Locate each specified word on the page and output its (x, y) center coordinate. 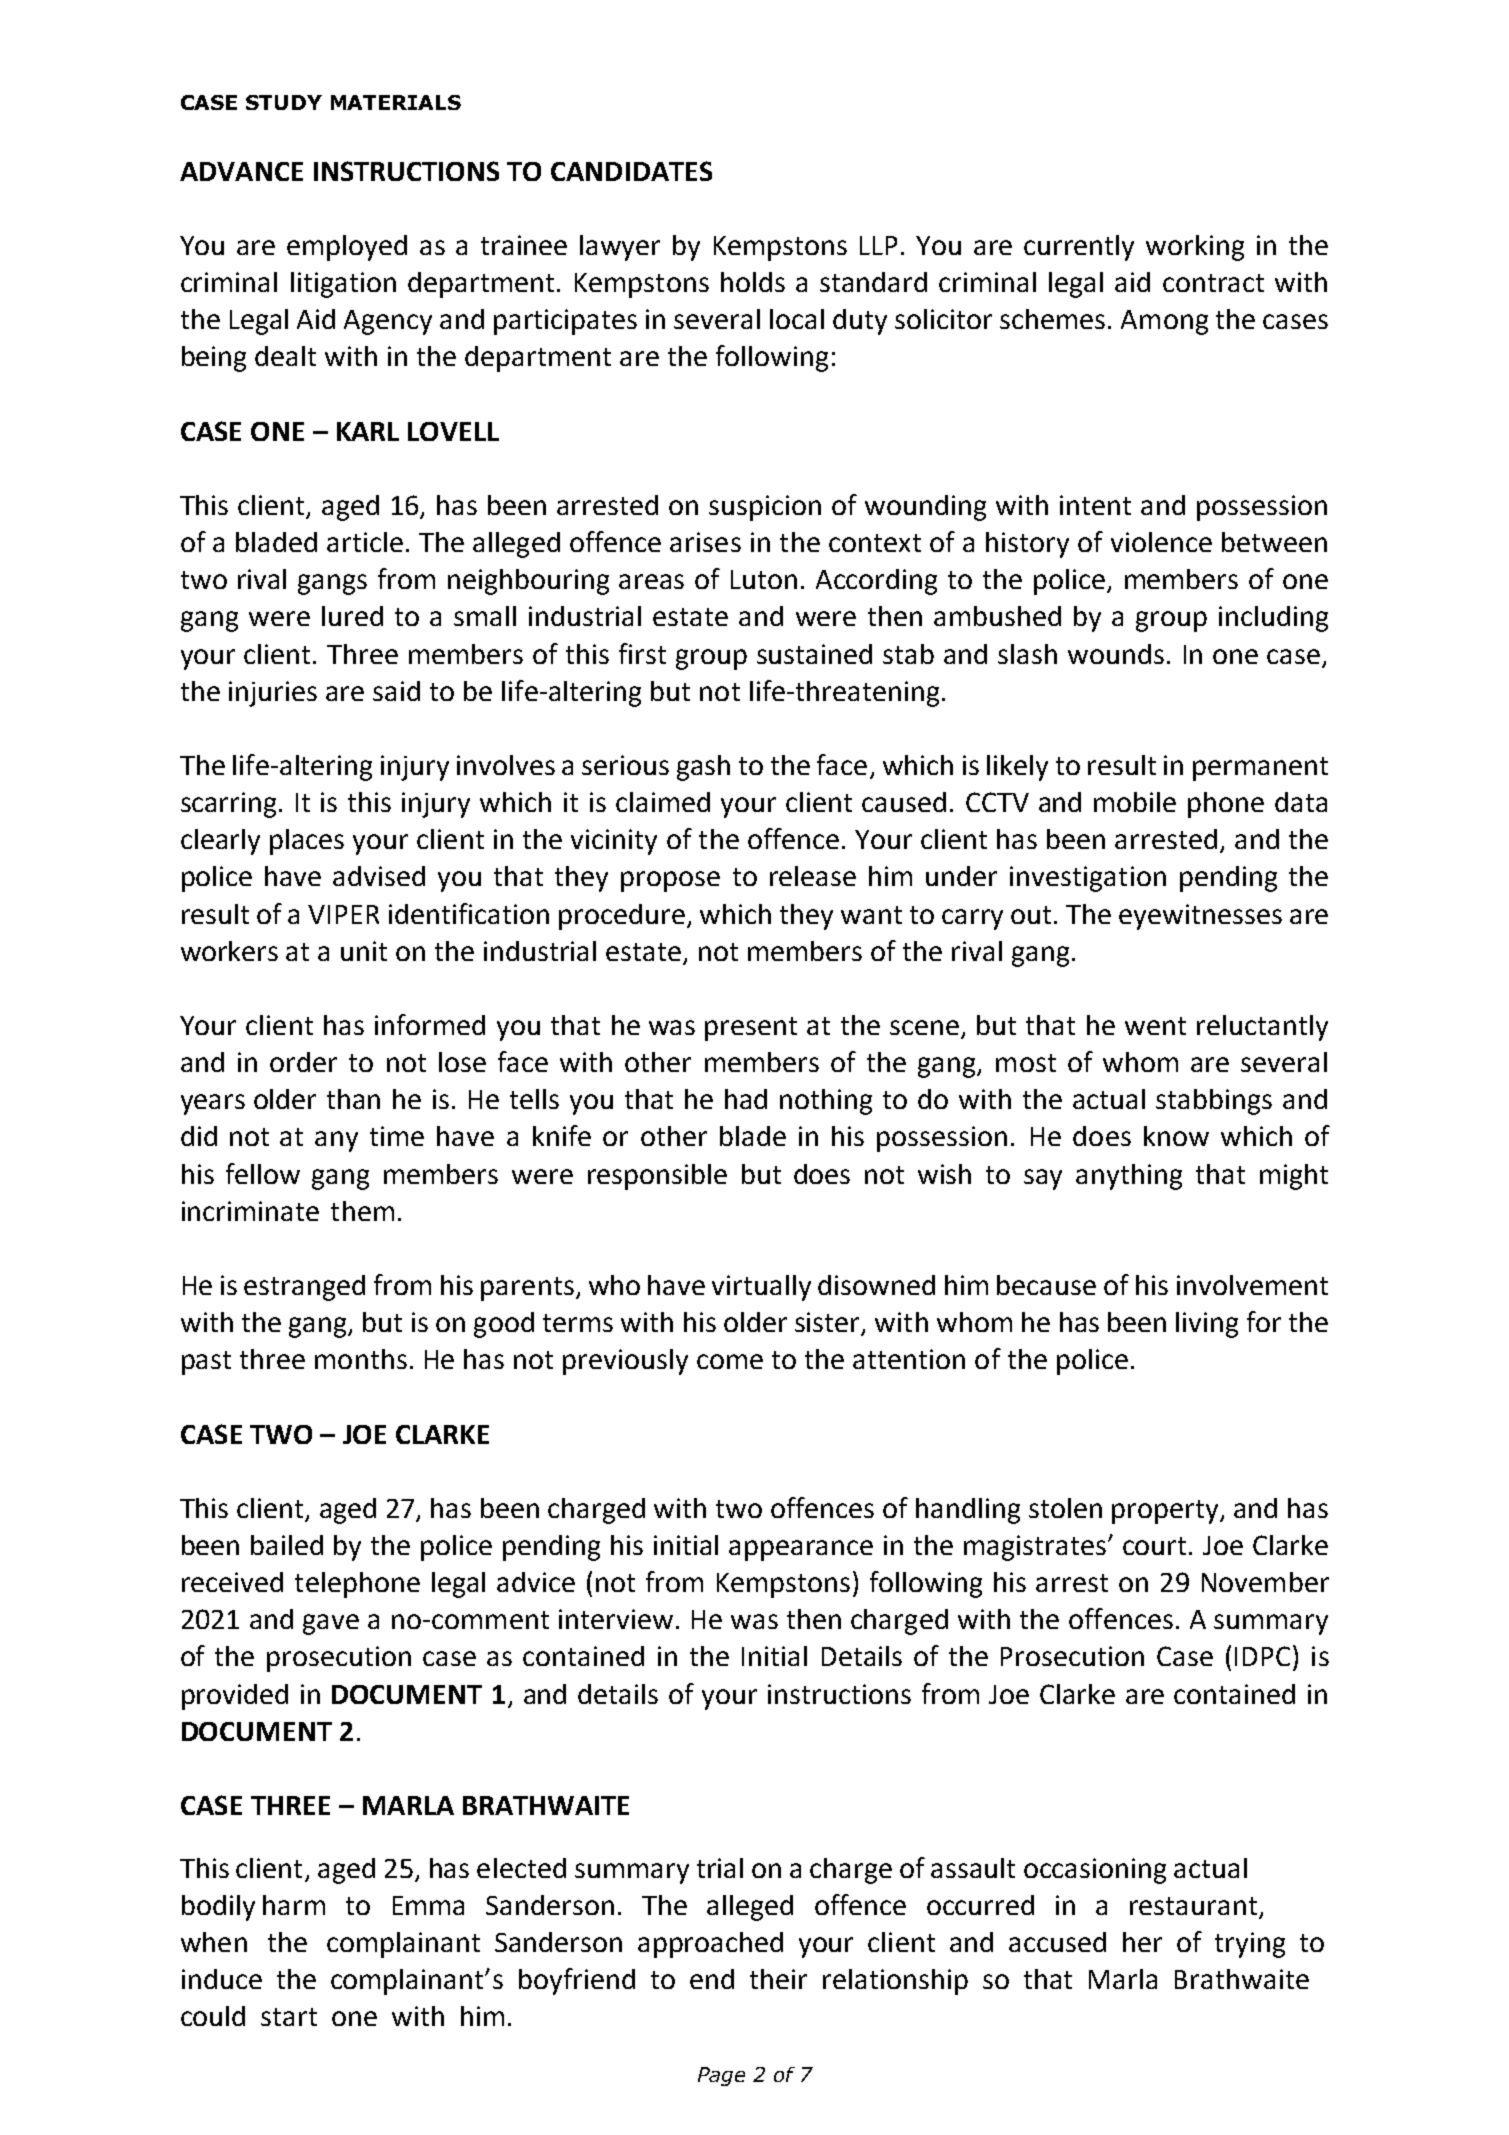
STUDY (284, 102)
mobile (1135, 802)
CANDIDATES (631, 171)
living (1207, 1325)
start (289, 2017)
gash (703, 768)
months (361, 1359)
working (1195, 248)
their (778, 1979)
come (730, 1361)
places (307, 842)
